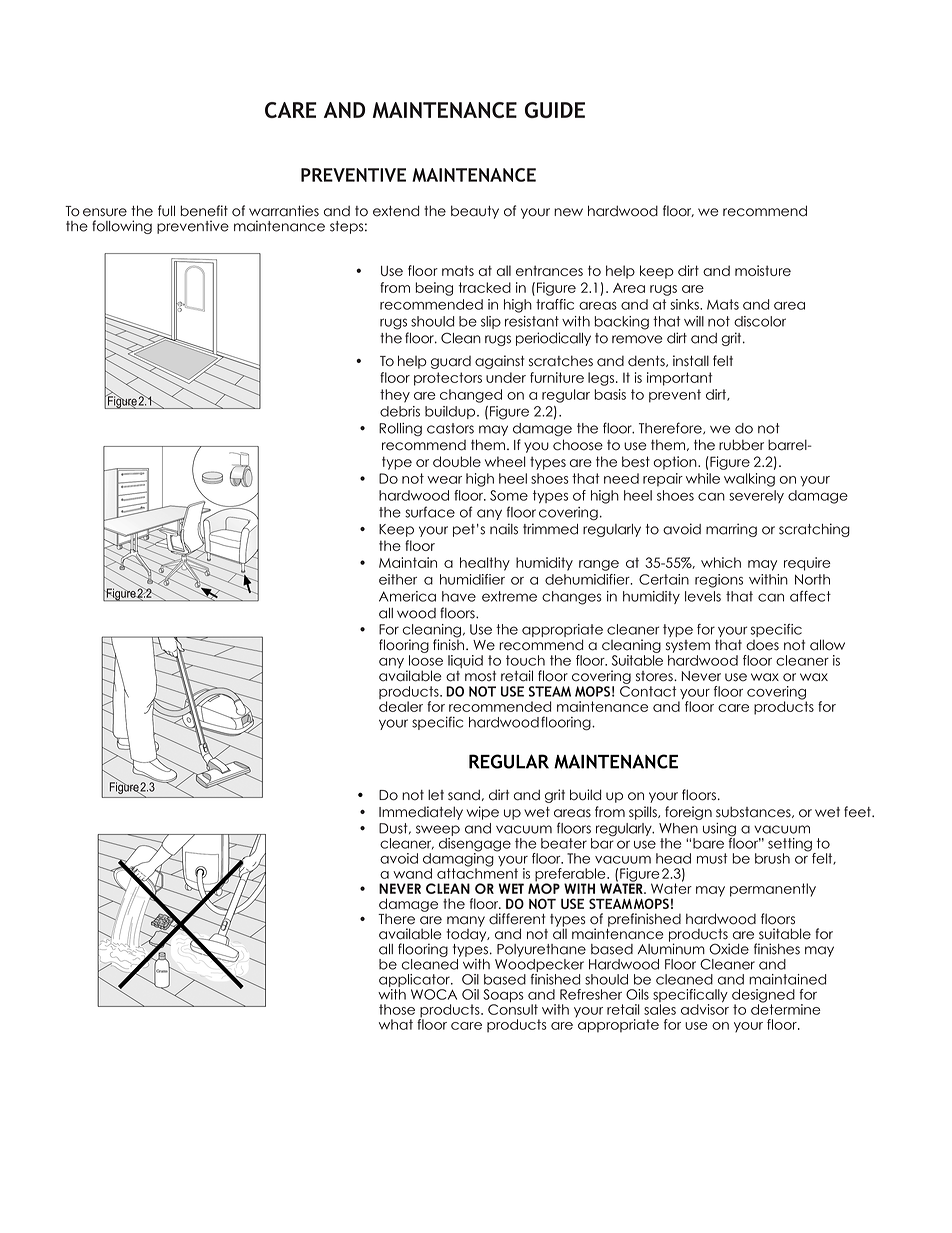  I want to click on against, so click(499, 362).
